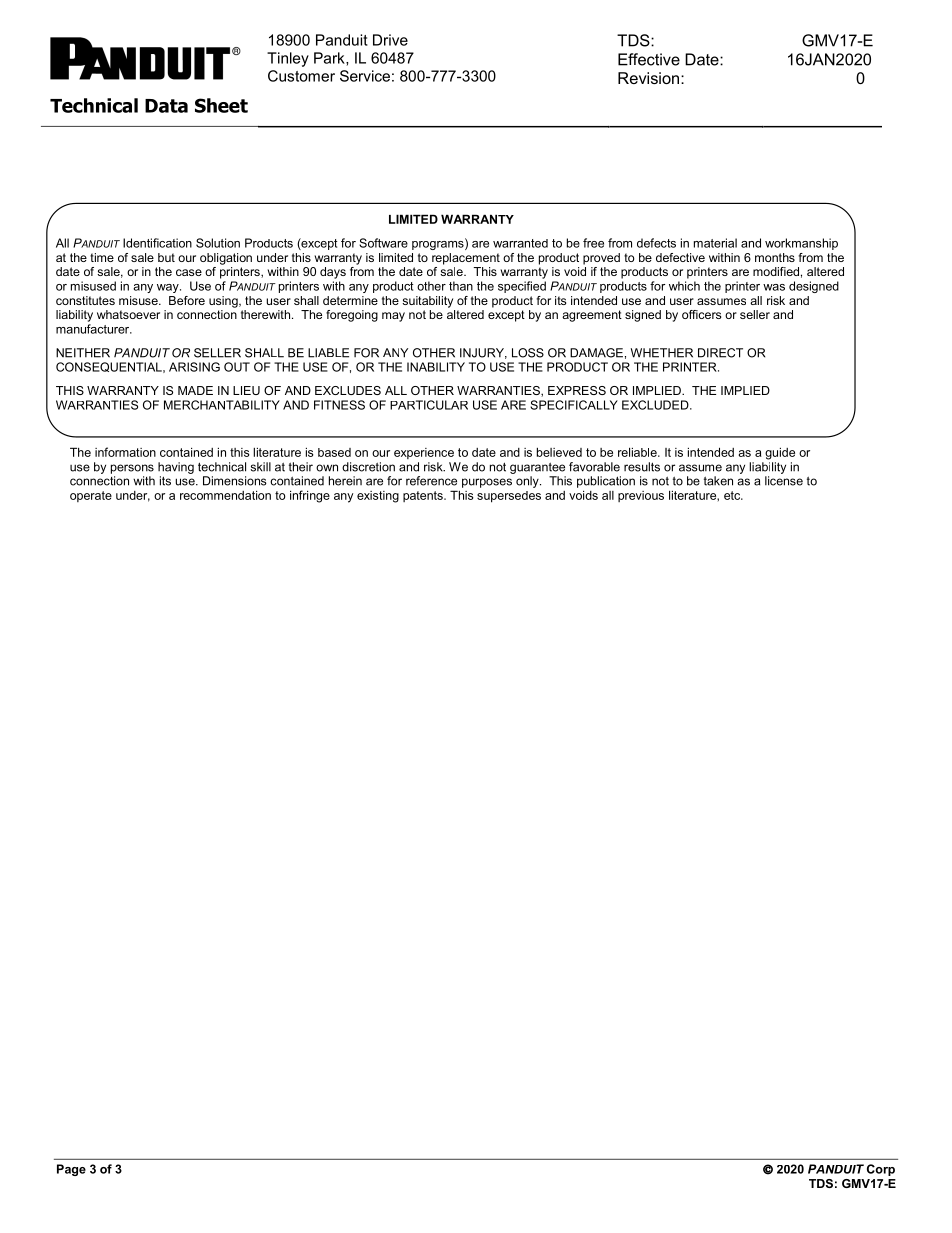  What do you see at coordinates (509, 497) in the image?
I see `supersedes` at bounding box center [509, 497].
